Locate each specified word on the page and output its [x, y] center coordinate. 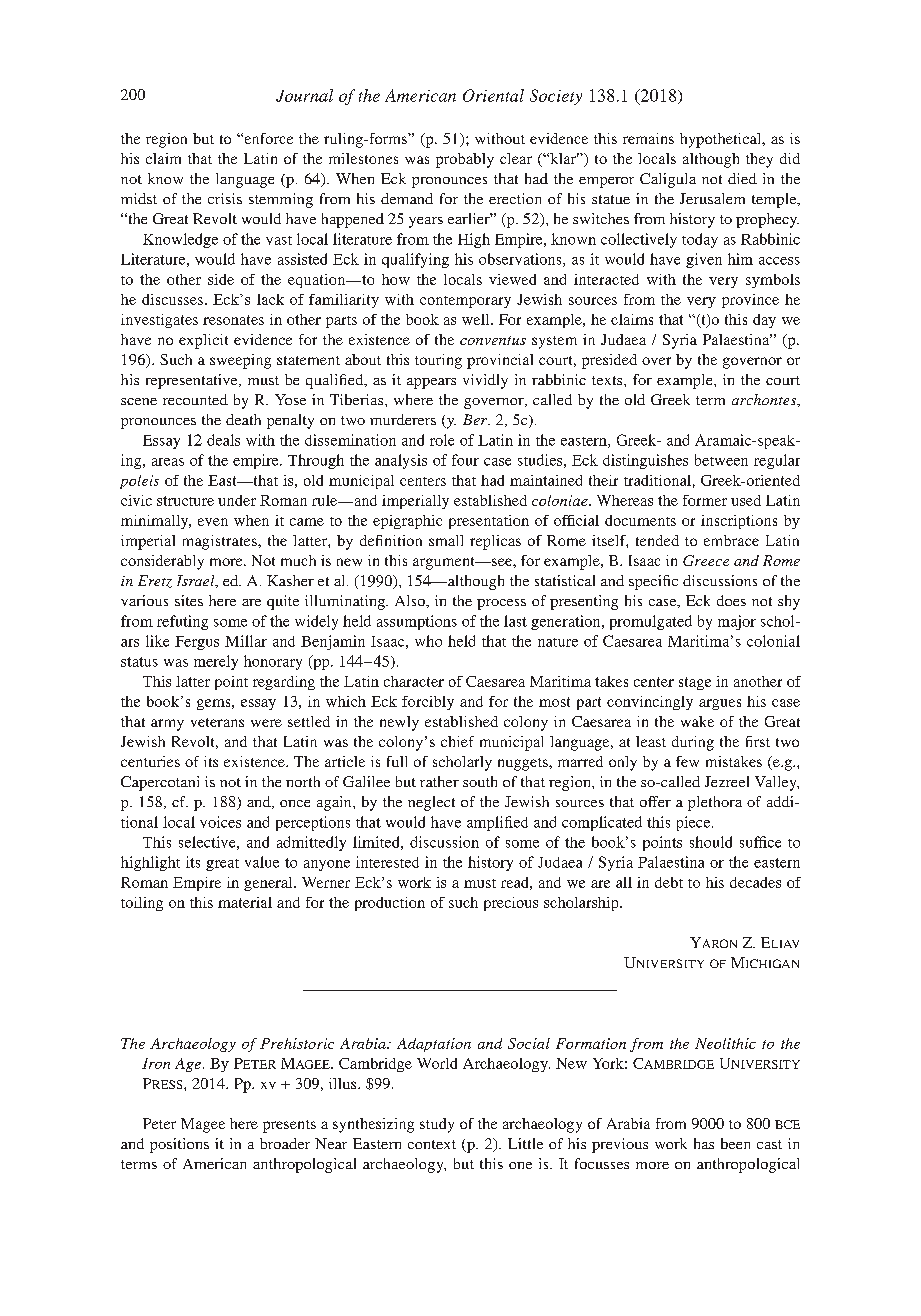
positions [179, 1145]
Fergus [197, 643]
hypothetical [722, 140]
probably [465, 160]
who [428, 641]
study [437, 1125]
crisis [225, 198]
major [737, 622]
